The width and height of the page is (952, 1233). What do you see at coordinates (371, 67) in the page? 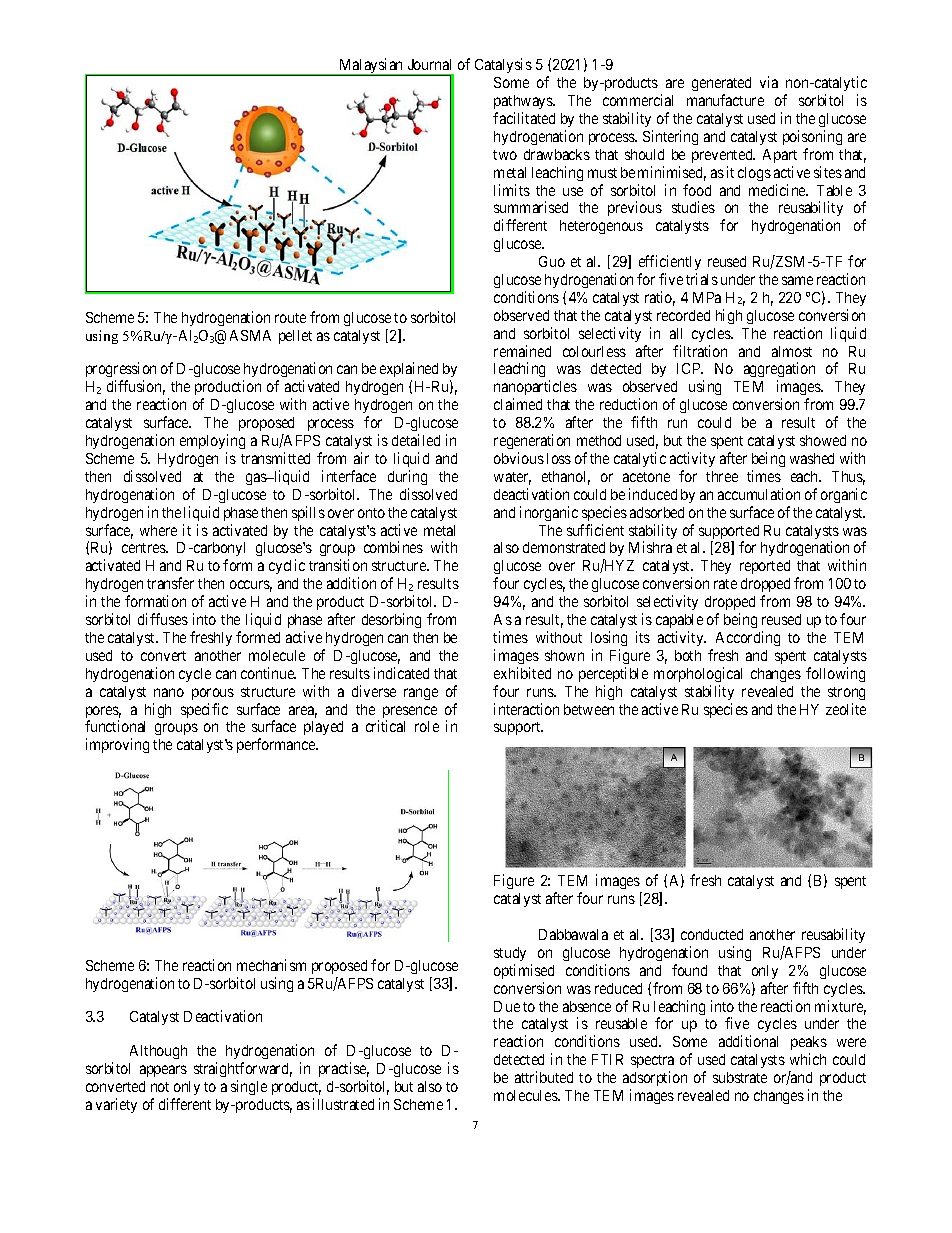
I see `Malaysian` at bounding box center [371, 67].
